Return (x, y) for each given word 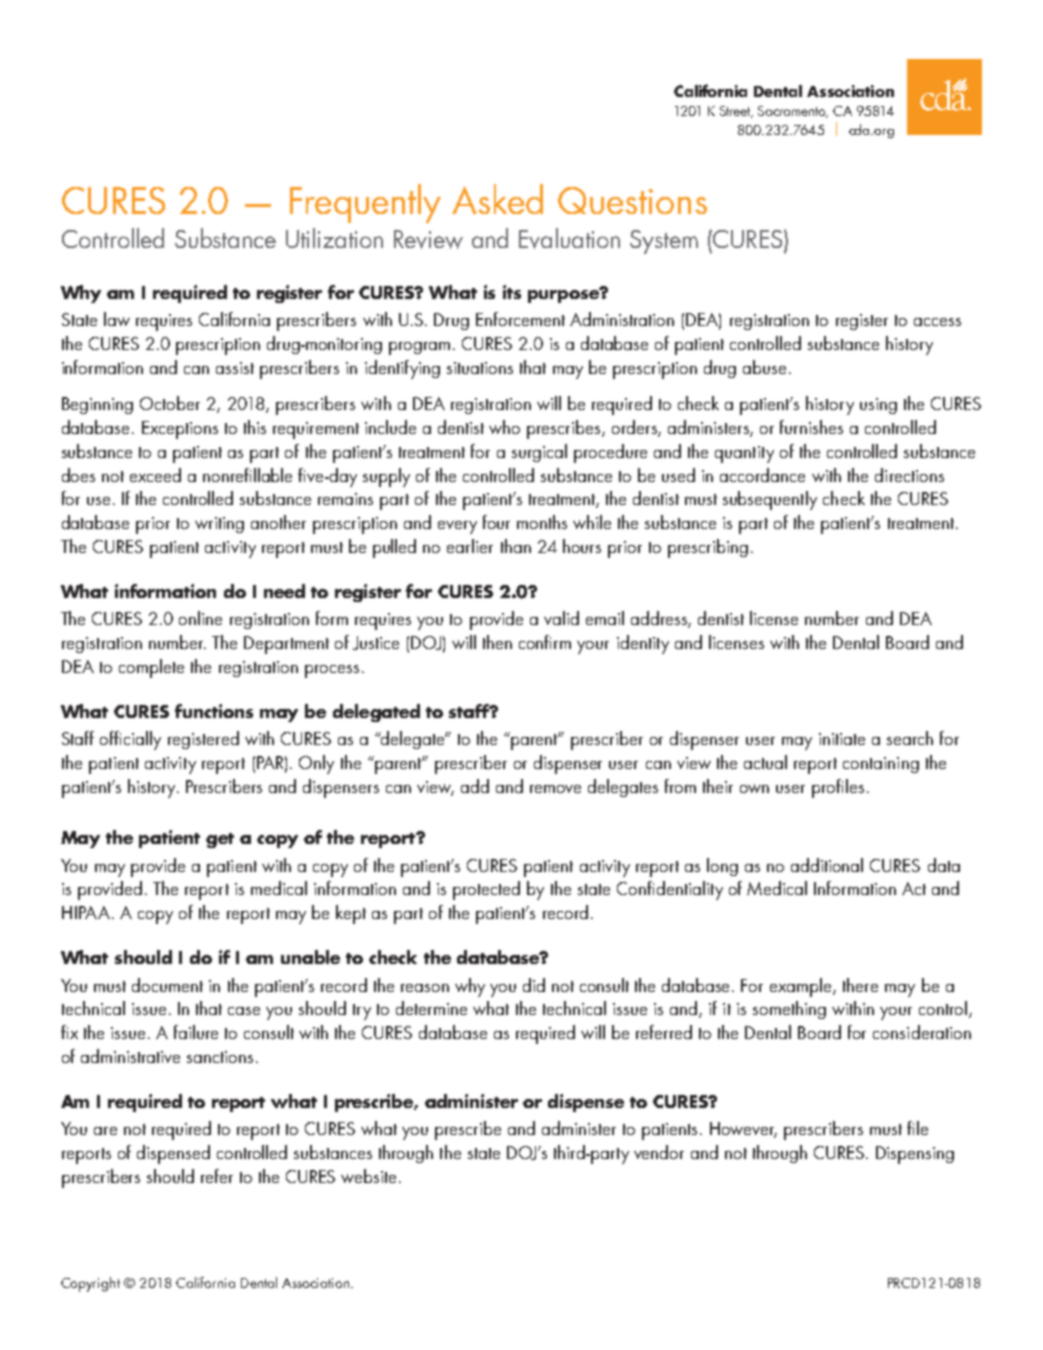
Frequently (365, 203)
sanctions (220, 1057)
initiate (842, 739)
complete (151, 668)
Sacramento (793, 112)
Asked (497, 199)
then (497, 642)
